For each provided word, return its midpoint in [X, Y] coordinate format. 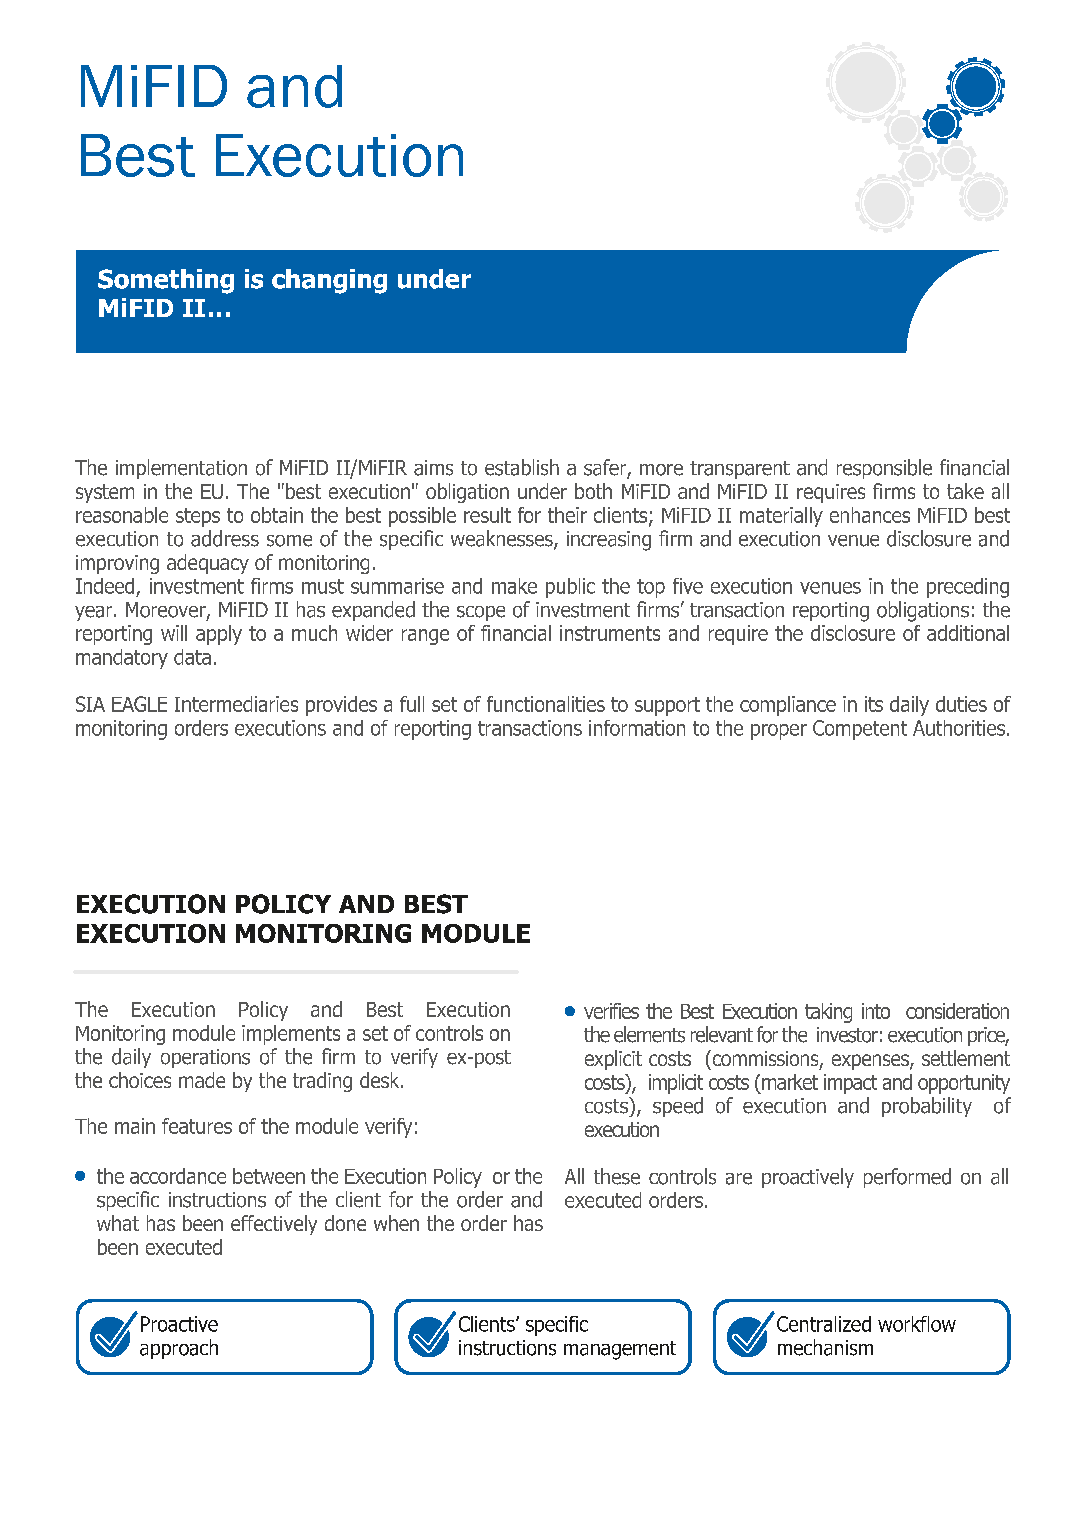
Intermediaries [236, 704]
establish [522, 467]
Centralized [824, 1324]
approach [179, 1349]
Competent [860, 730]
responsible [884, 469]
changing [329, 281]
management [620, 1350]
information [637, 728]
